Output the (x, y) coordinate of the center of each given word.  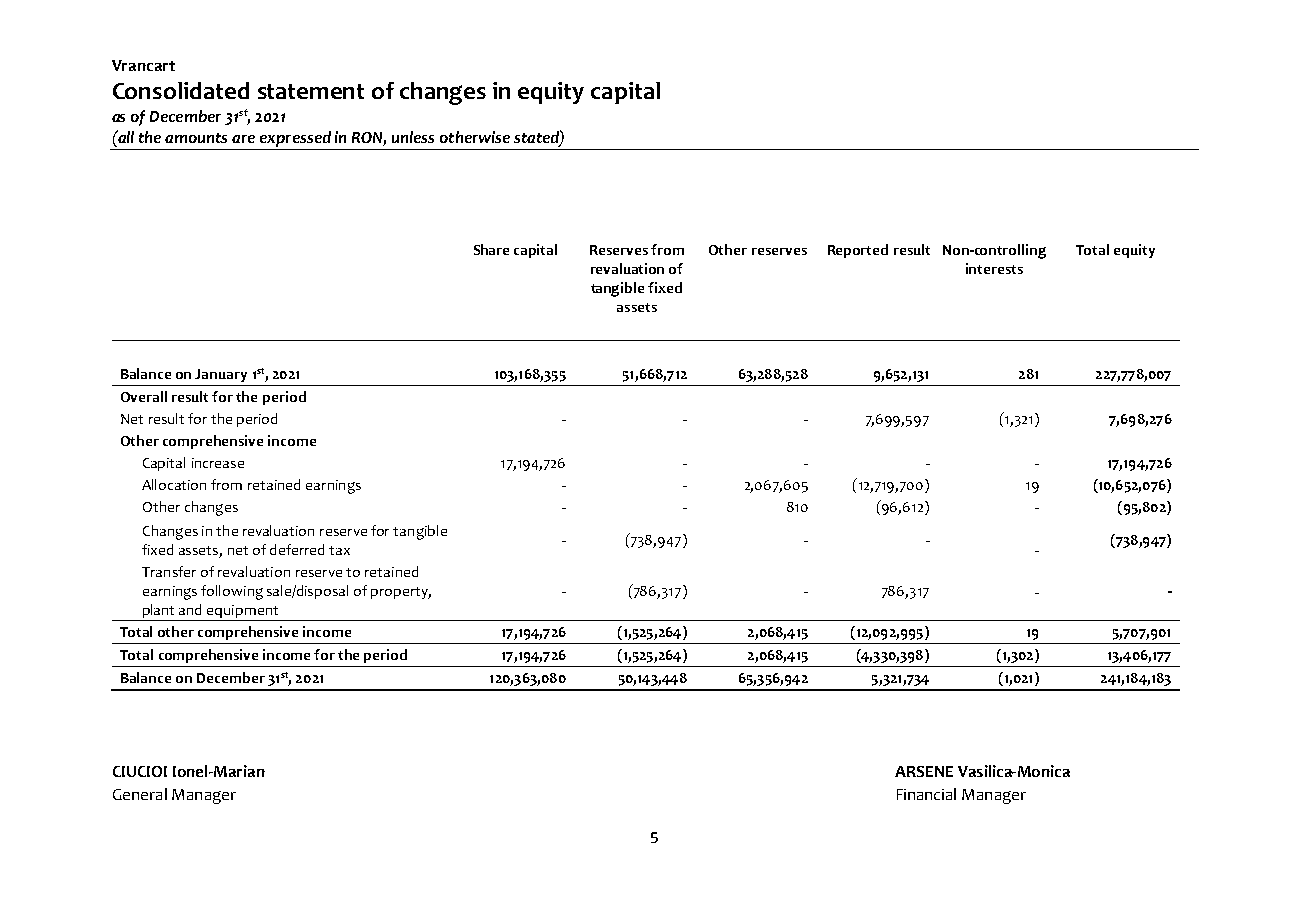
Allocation (174, 484)
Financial (926, 794)
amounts (196, 138)
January (221, 375)
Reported (858, 251)
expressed (295, 140)
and (190, 609)
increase (218, 463)
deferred (297, 549)
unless (413, 137)
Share (491, 249)
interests (994, 268)
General (140, 794)
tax (339, 550)
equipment (243, 613)
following (232, 592)
